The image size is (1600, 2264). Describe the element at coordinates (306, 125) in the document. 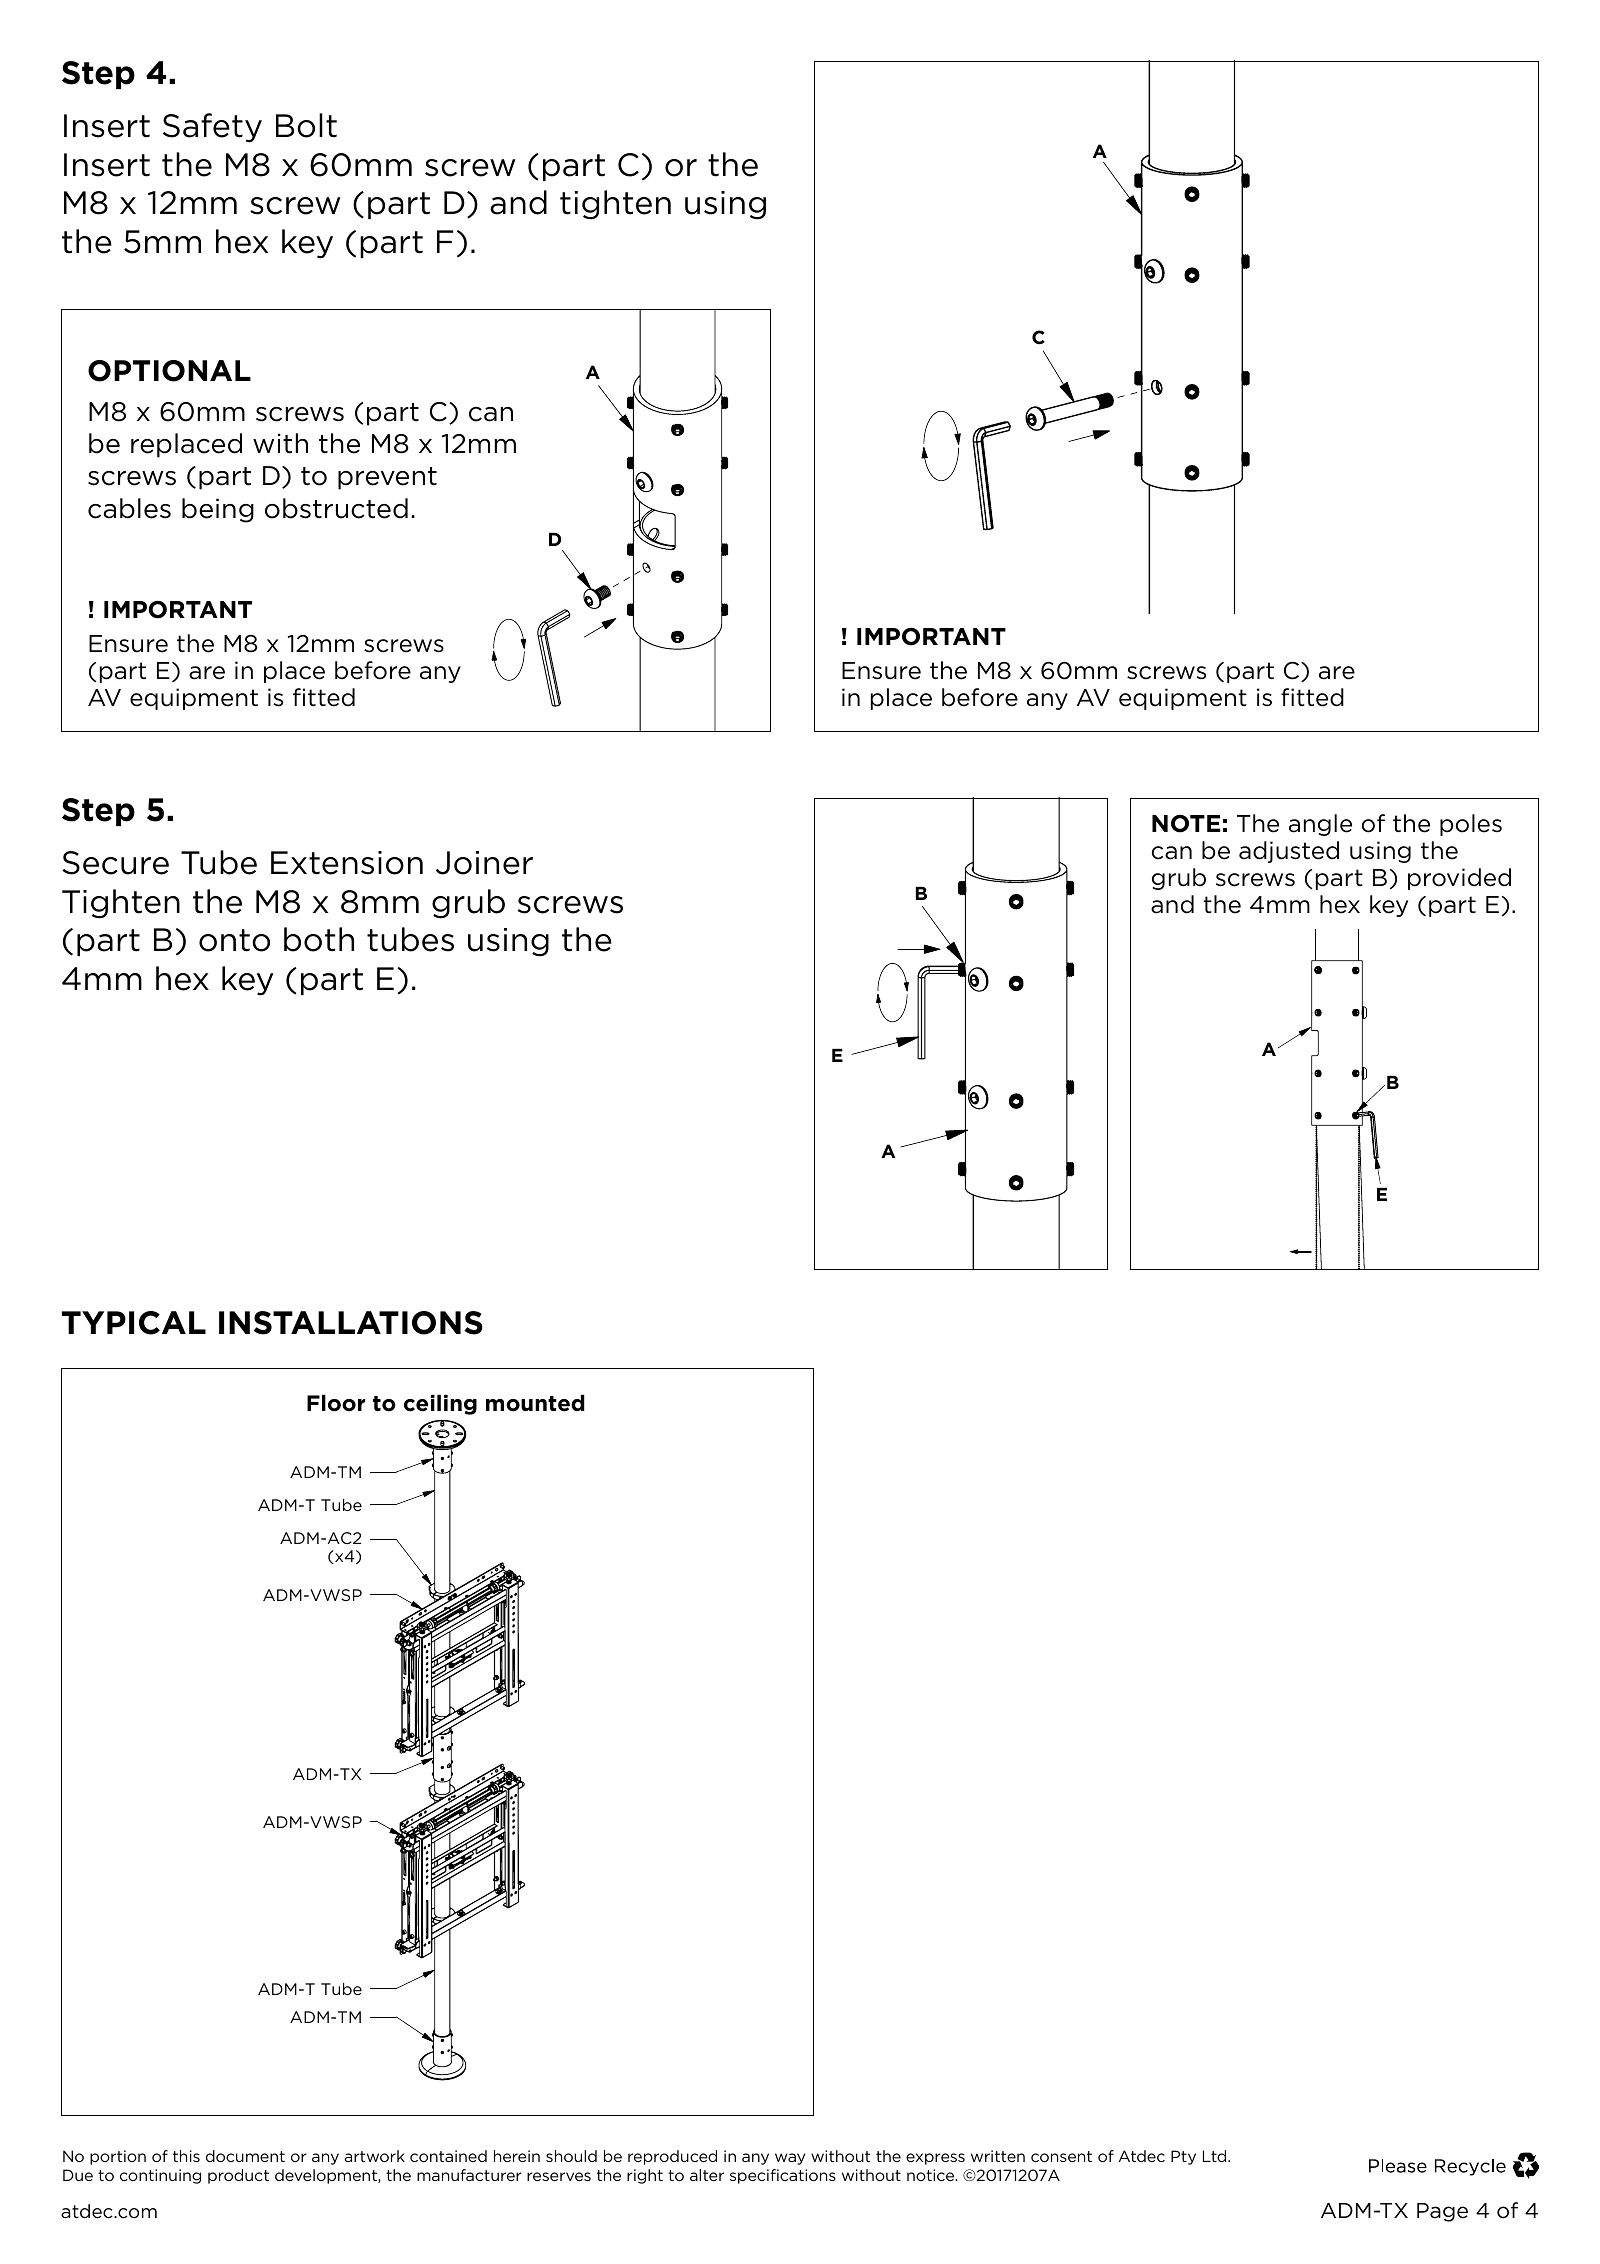

I see `Bolt` at that location.
